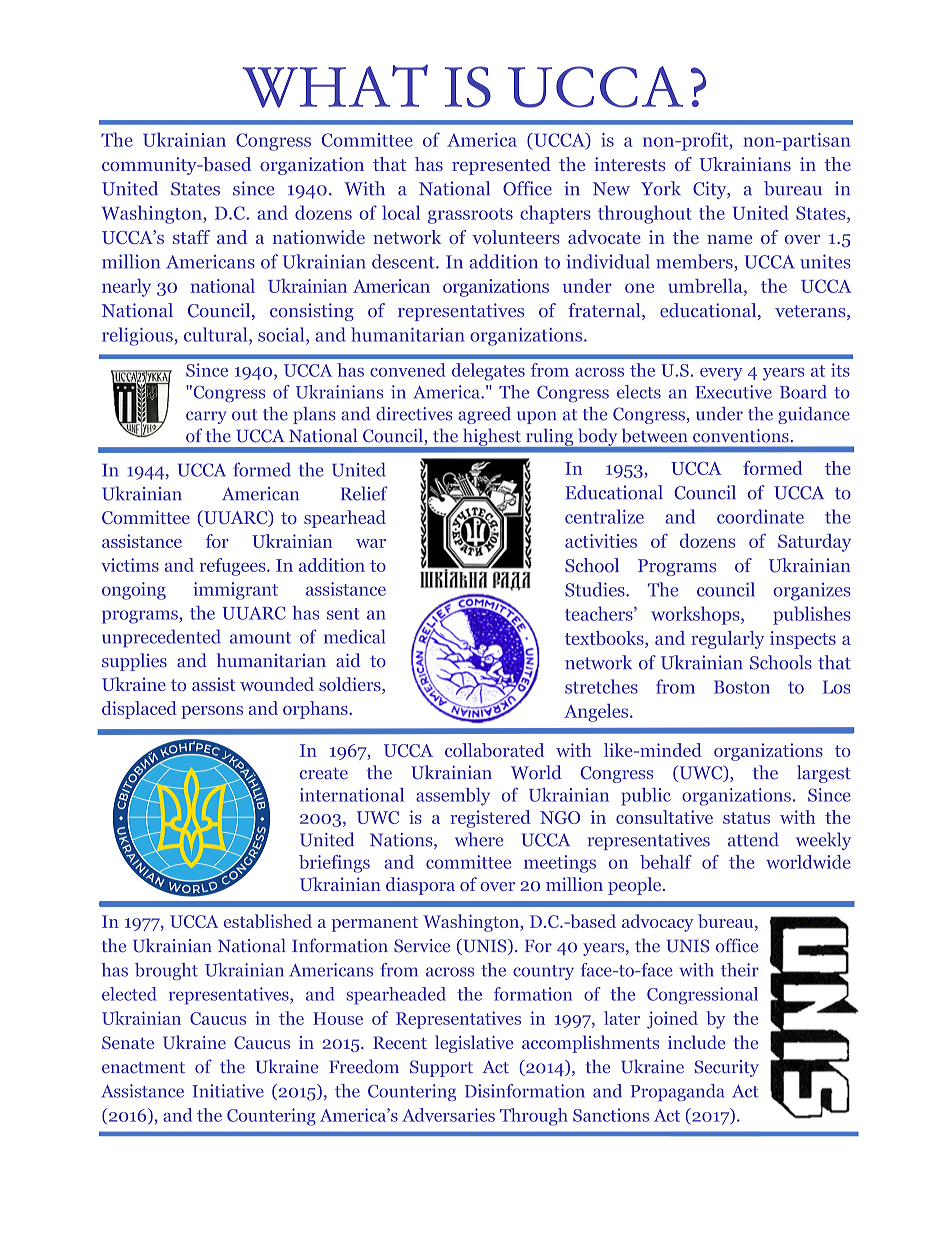 Image resolution: width=952 pixels, height=1233 pixels. I want to click on Support, so click(441, 1068).
